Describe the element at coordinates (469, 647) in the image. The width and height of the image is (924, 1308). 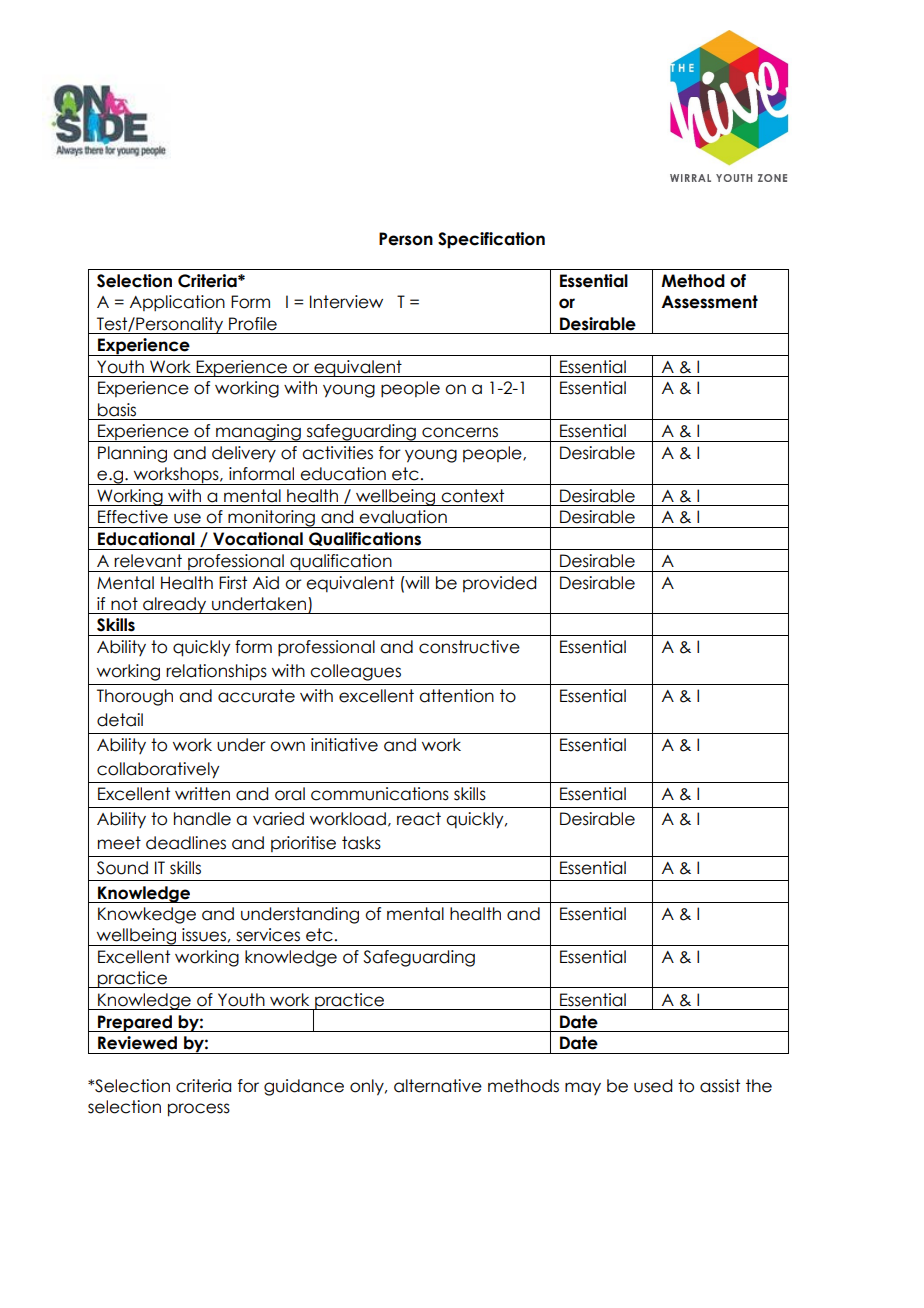
I see `constructive` at that location.
